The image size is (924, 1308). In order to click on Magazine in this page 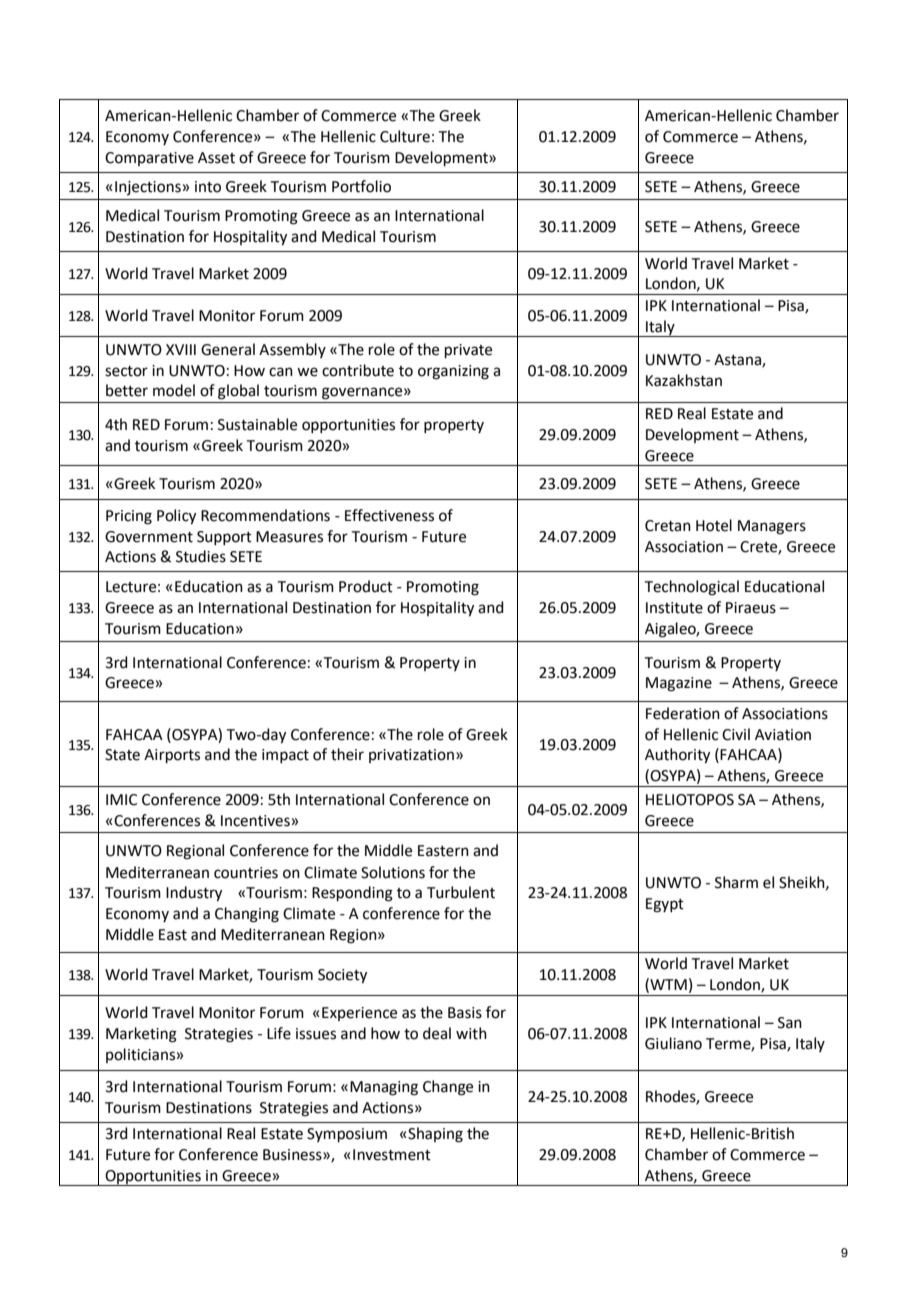, I will do `click(679, 684)`.
